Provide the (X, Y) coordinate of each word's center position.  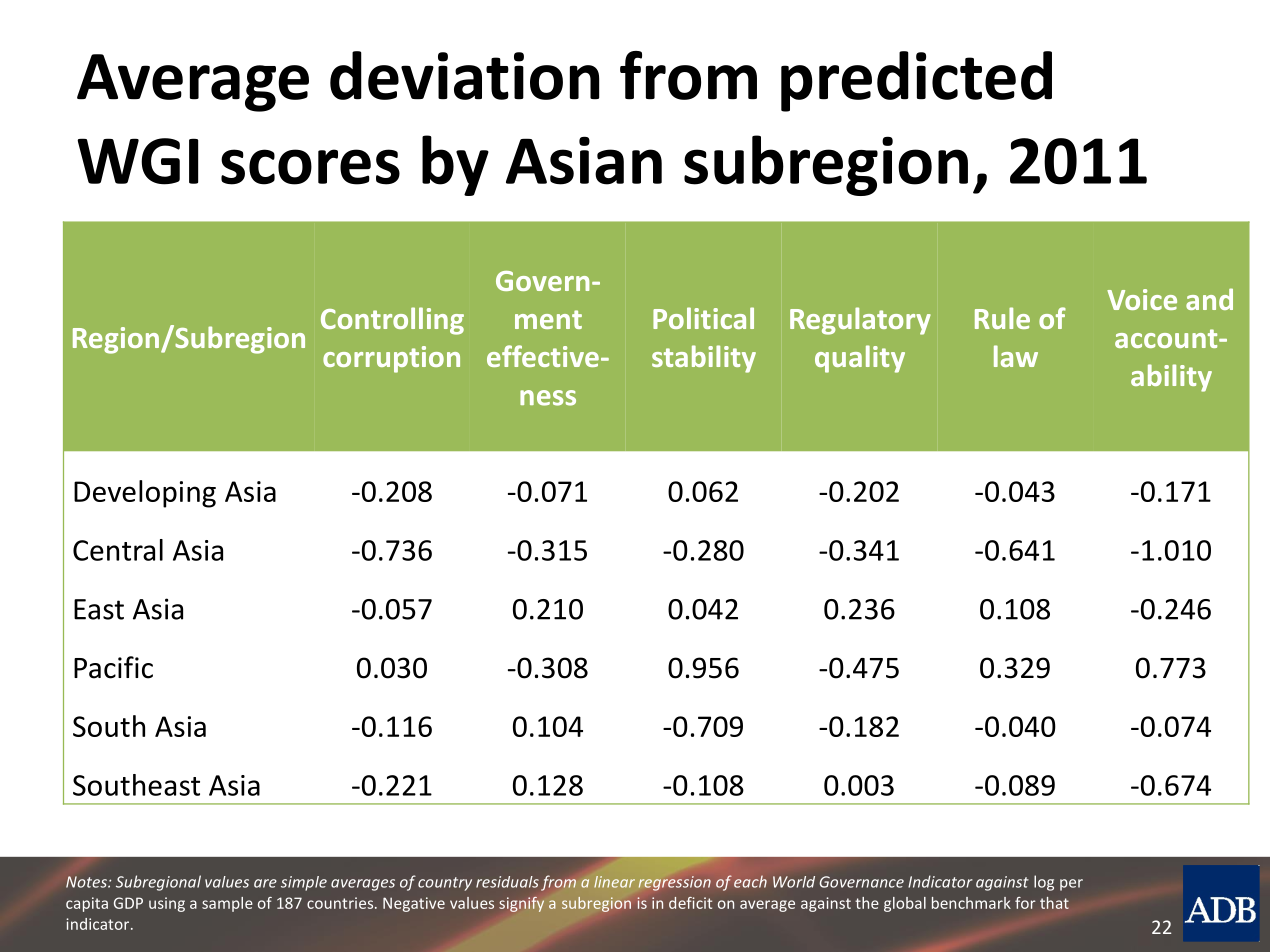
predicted (916, 81)
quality (860, 359)
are (265, 883)
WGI (137, 161)
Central (118, 550)
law (1016, 356)
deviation (464, 75)
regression (674, 883)
